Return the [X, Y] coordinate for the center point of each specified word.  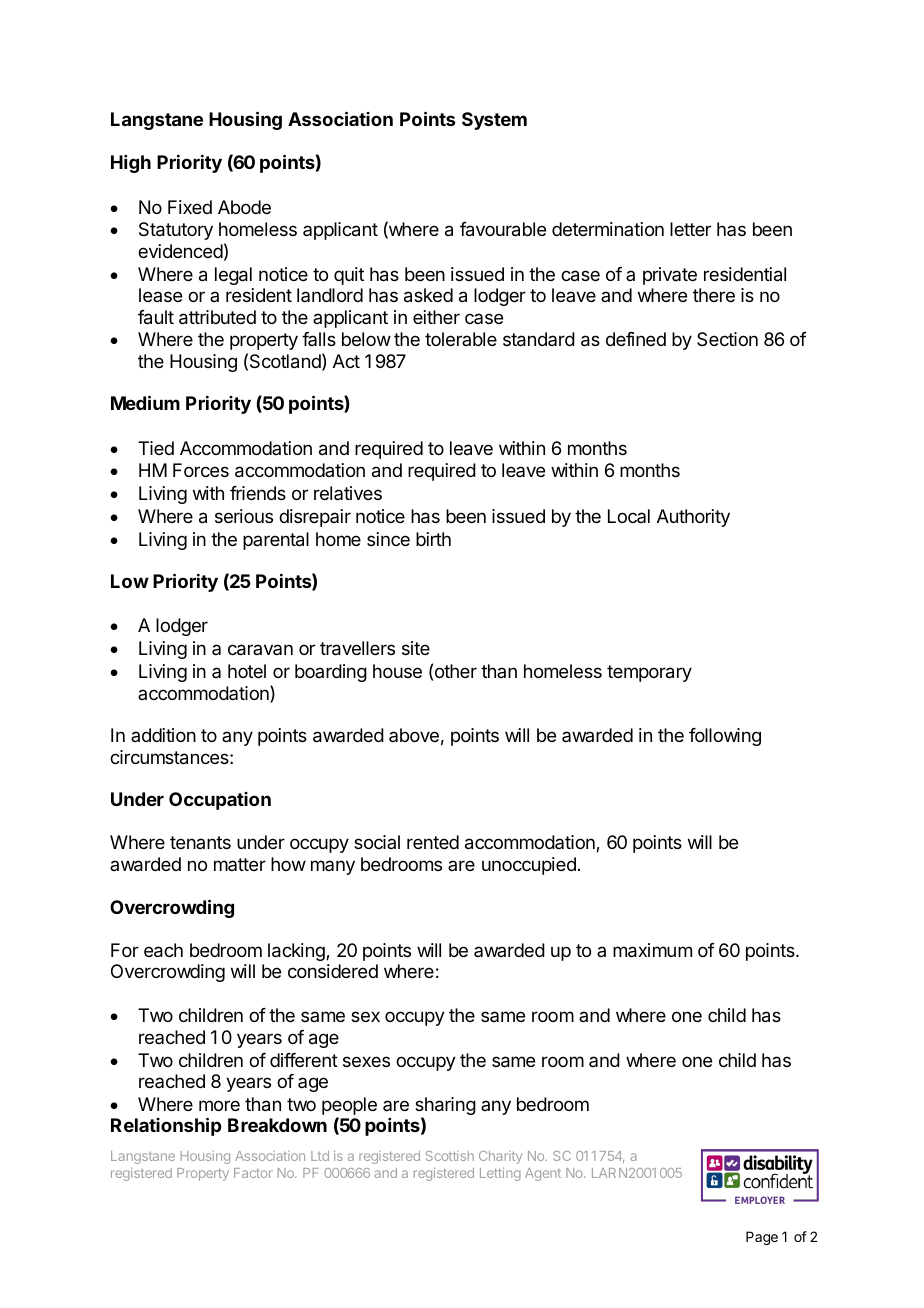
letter [690, 229]
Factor [253, 1173]
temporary [649, 673]
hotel [247, 671]
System [494, 121]
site [416, 648]
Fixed [190, 207]
